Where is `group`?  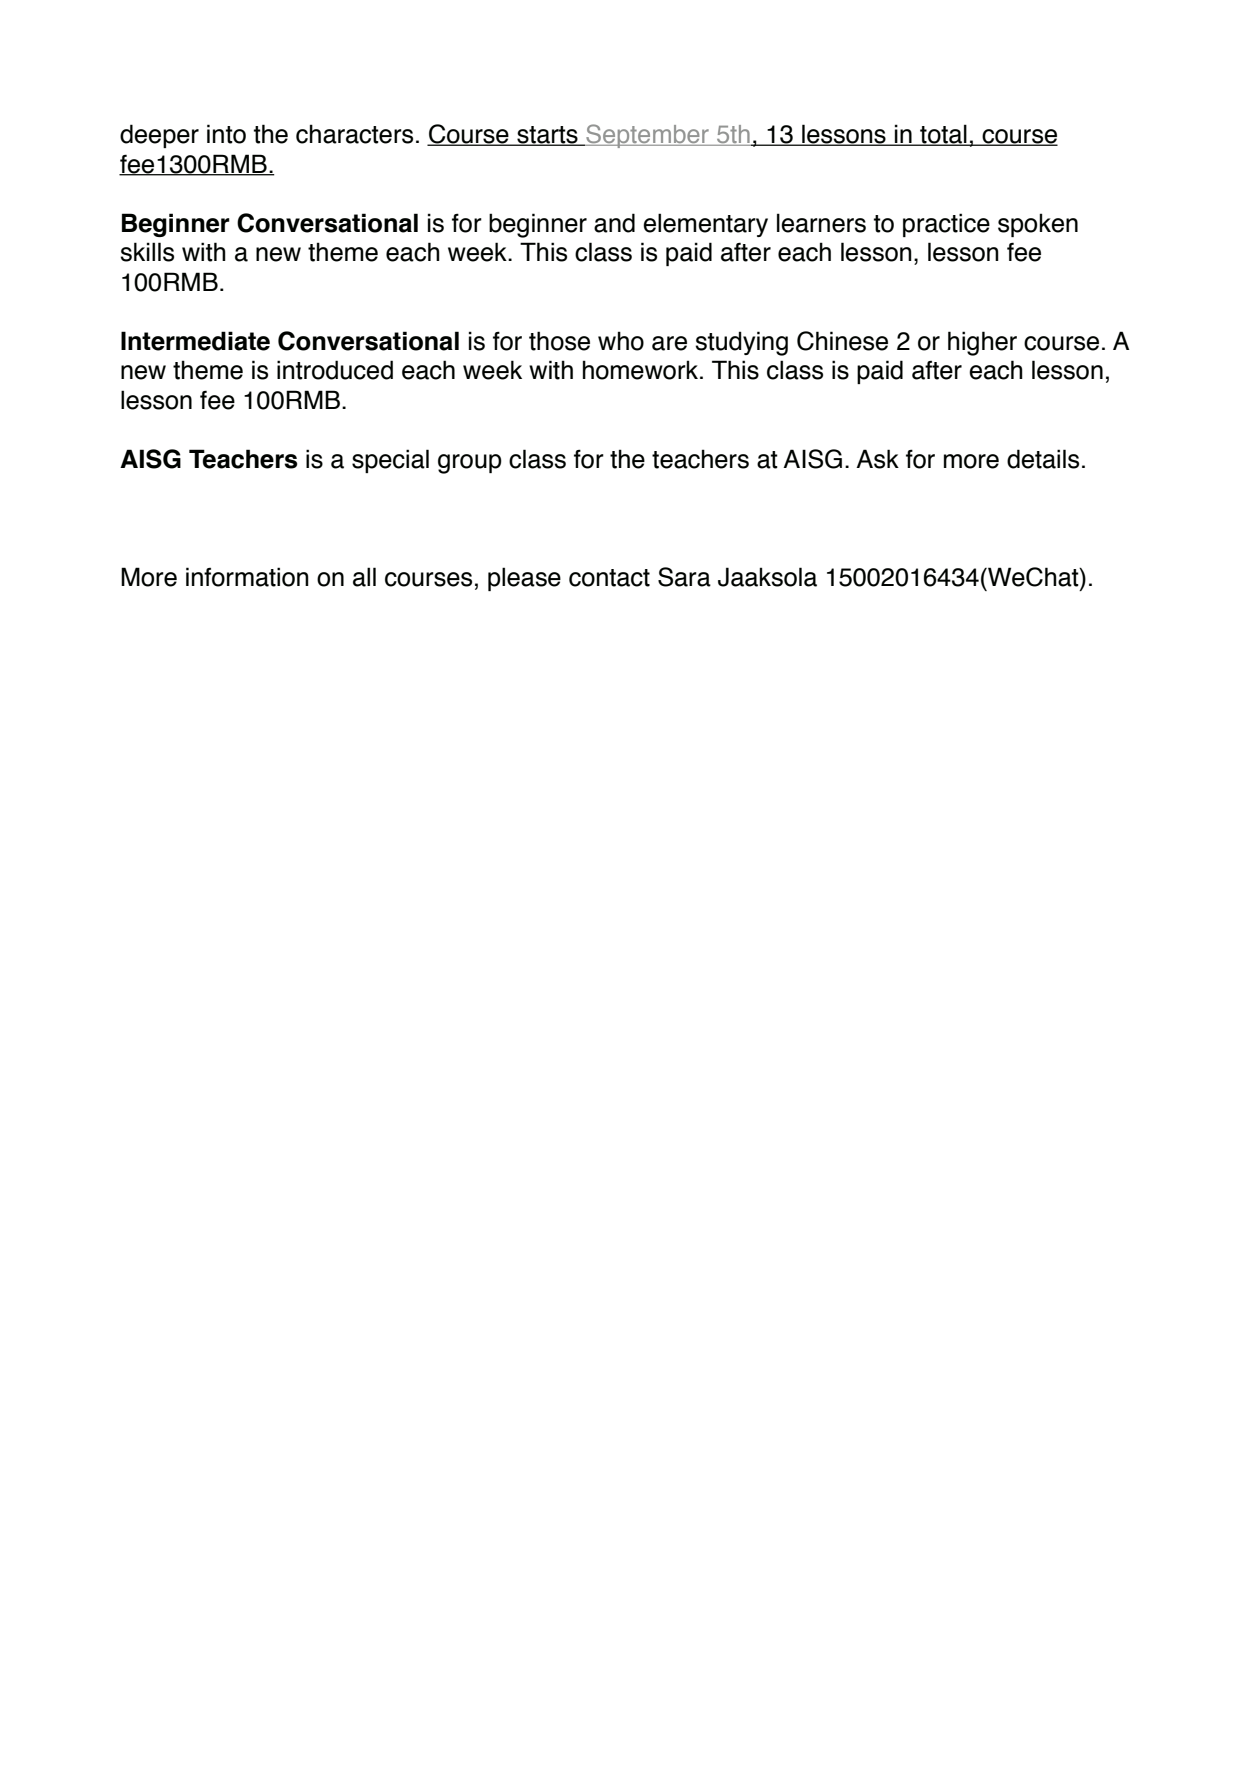
group is located at coordinates (470, 464).
